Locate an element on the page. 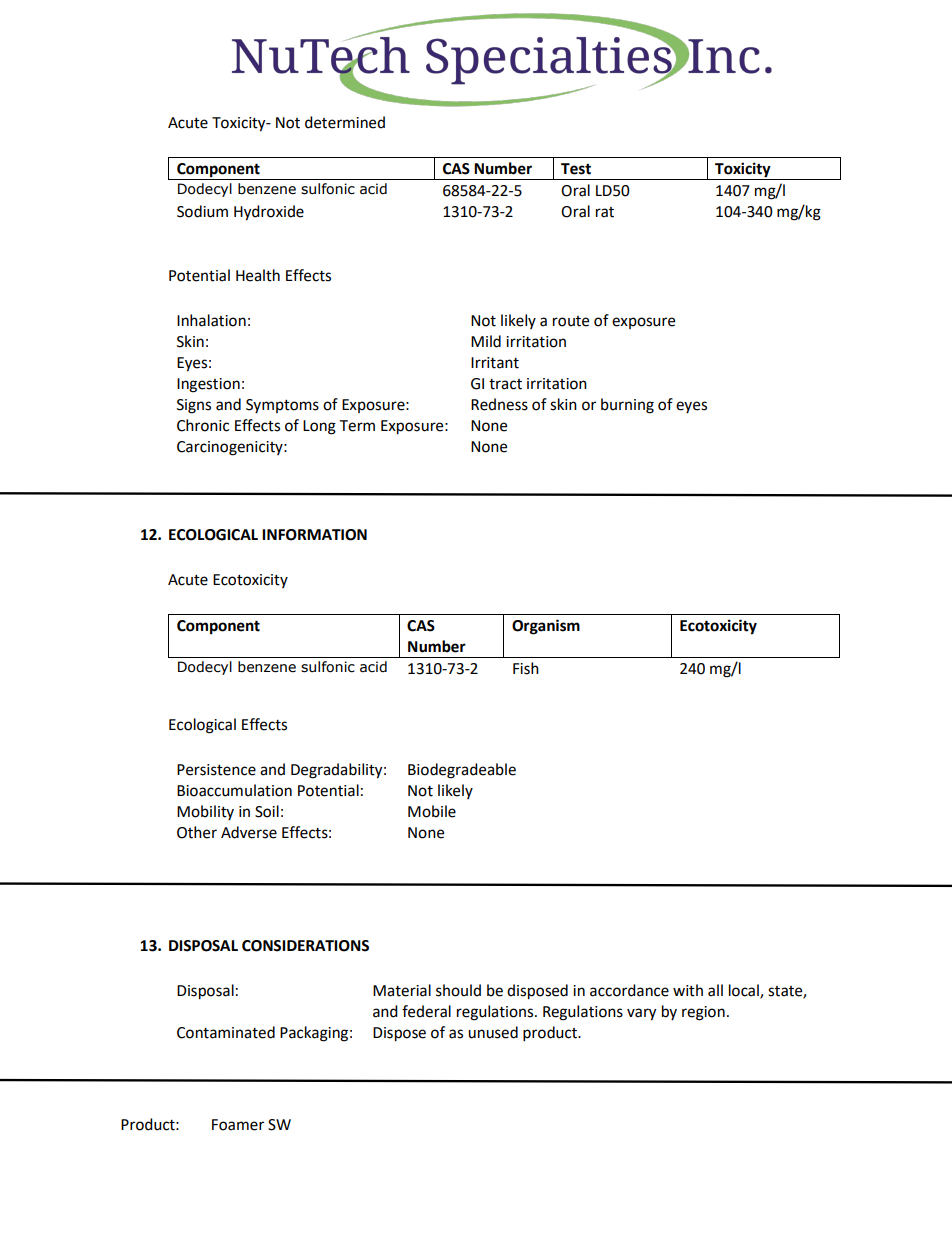 This image has height=1233, width=952. Hydroxide is located at coordinates (269, 213).
